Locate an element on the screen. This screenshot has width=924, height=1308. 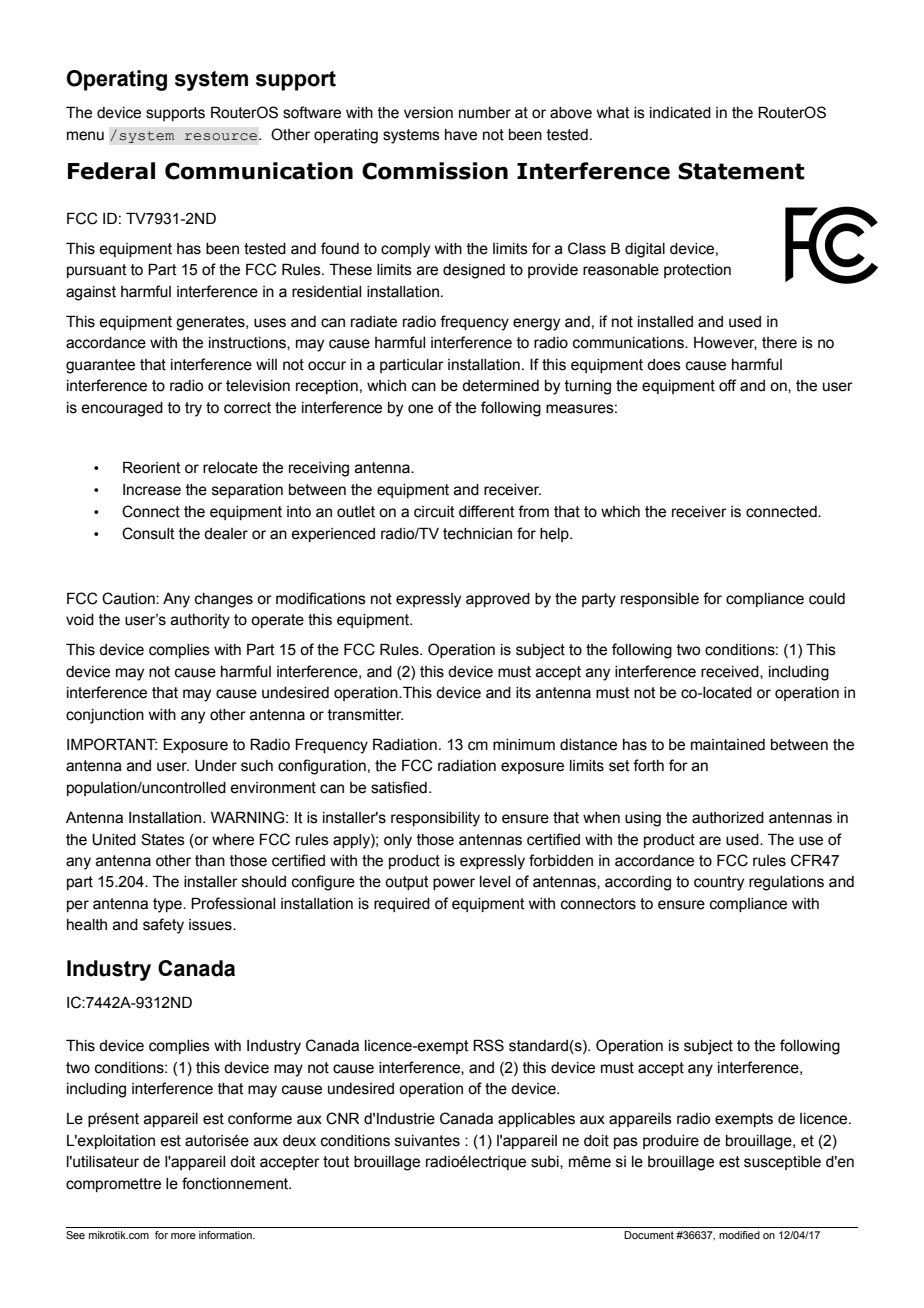
have is located at coordinates (461, 135).
